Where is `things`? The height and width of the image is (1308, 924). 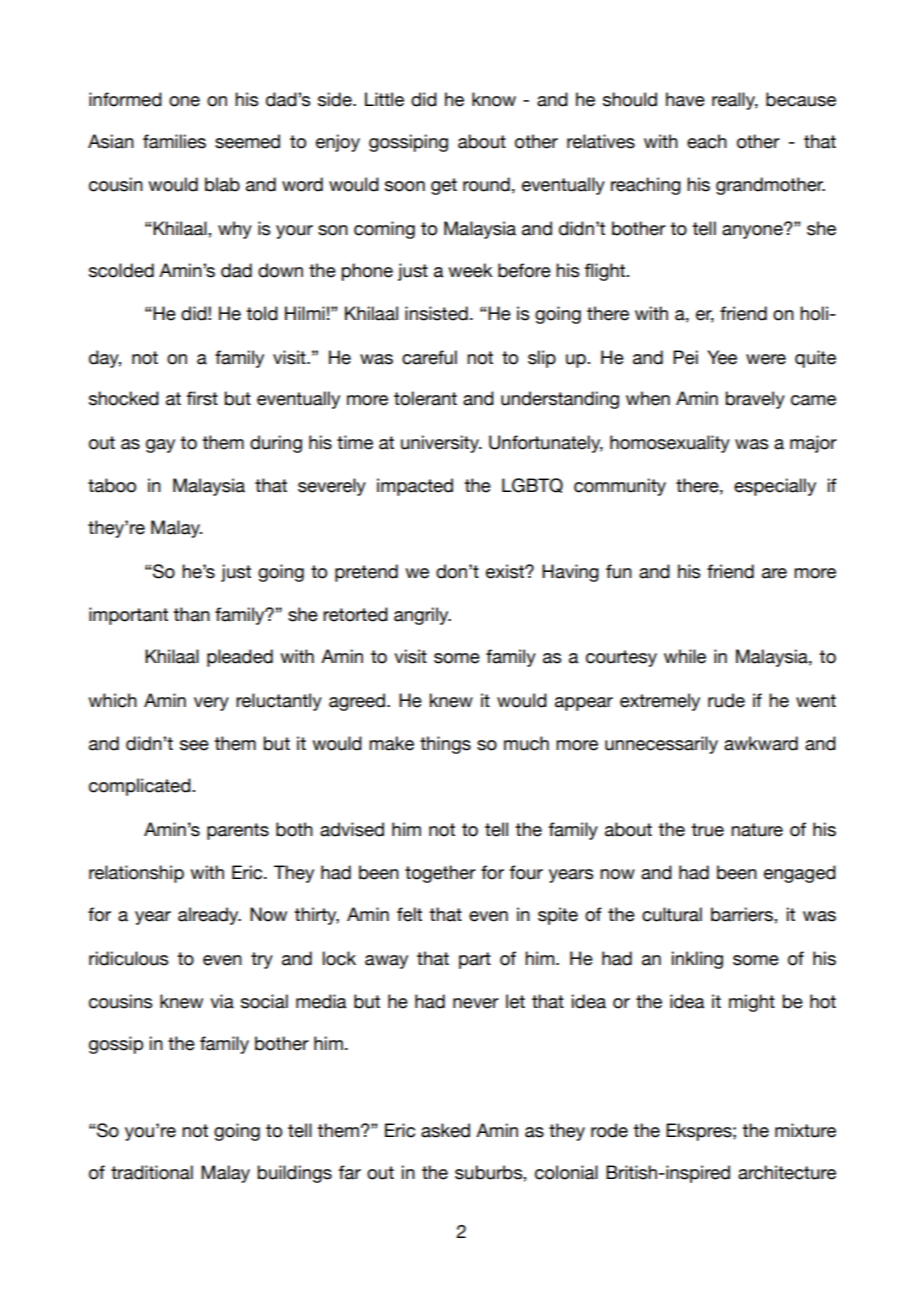 things is located at coordinates (445, 745).
